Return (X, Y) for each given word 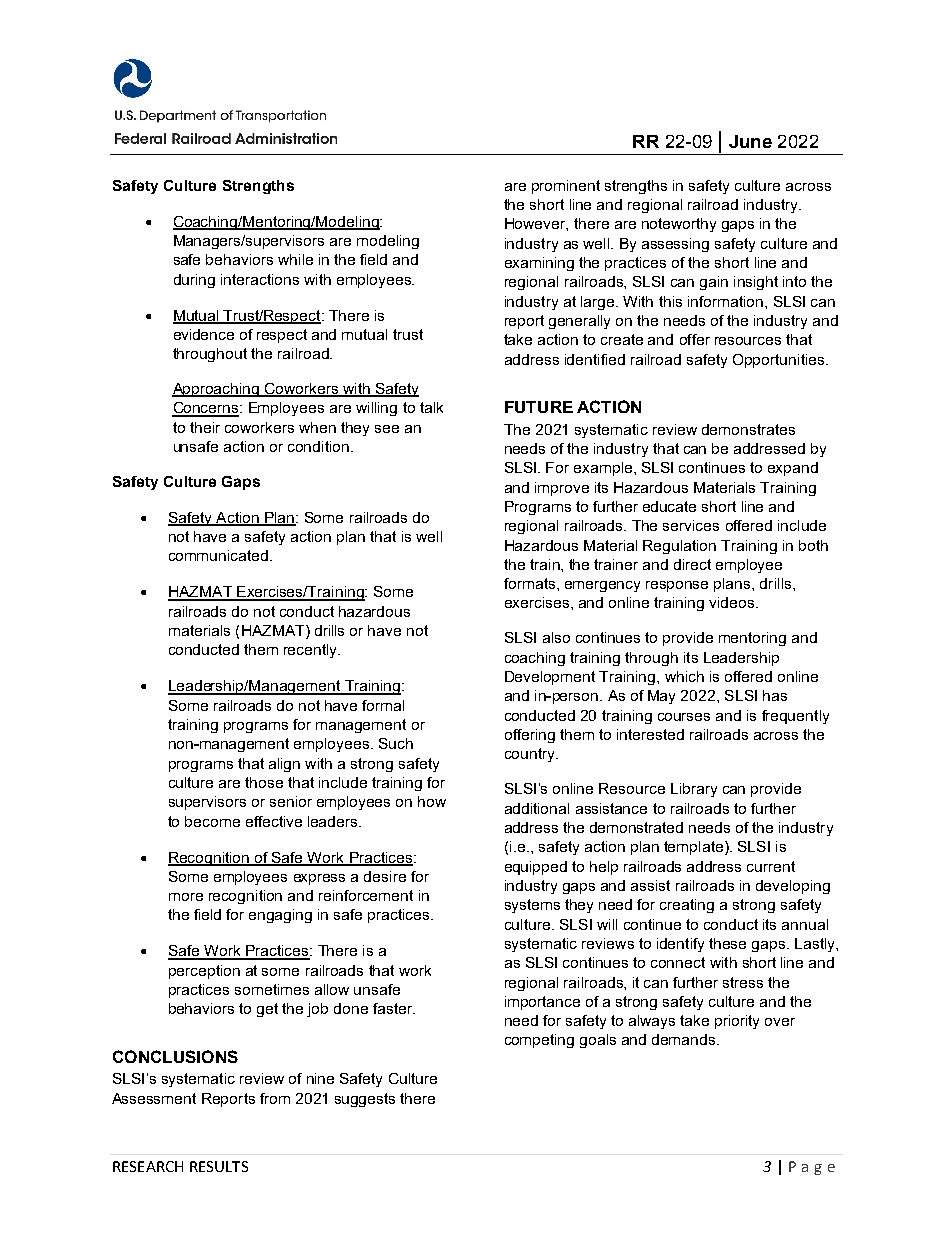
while (295, 259)
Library (694, 790)
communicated (220, 555)
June (750, 141)
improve (562, 489)
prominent (566, 187)
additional (537, 808)
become (212, 821)
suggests (365, 1100)
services (691, 525)
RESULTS (219, 1166)
